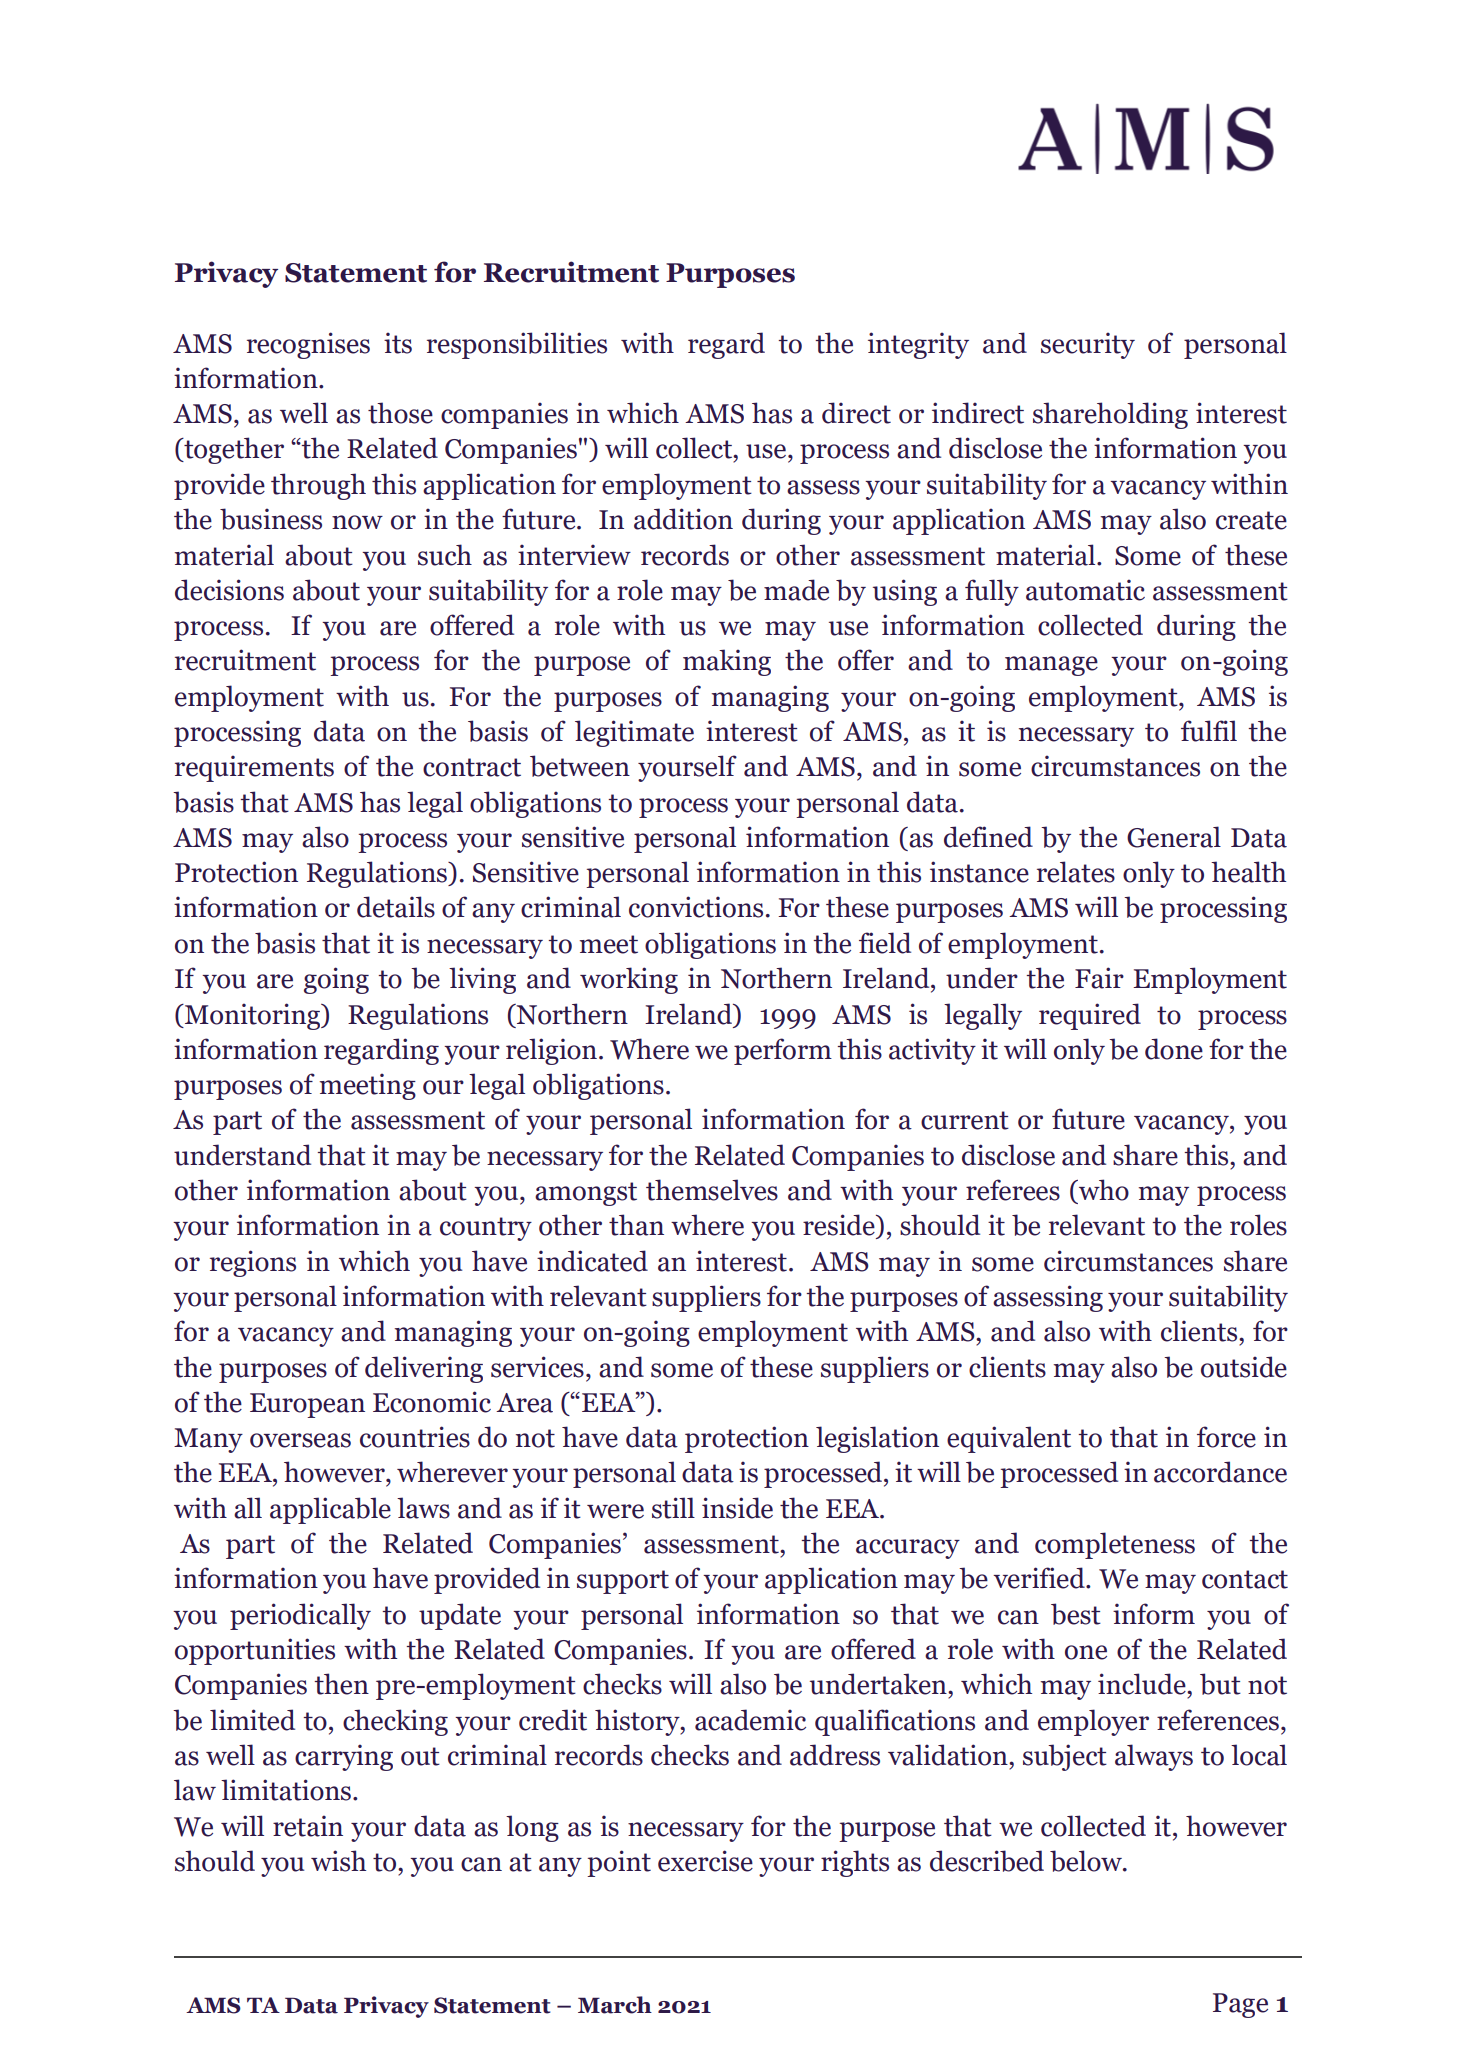 The image size is (1462, 2068). What do you see at coordinates (254, 768) in the screenshot?
I see `requirements` at bounding box center [254, 768].
